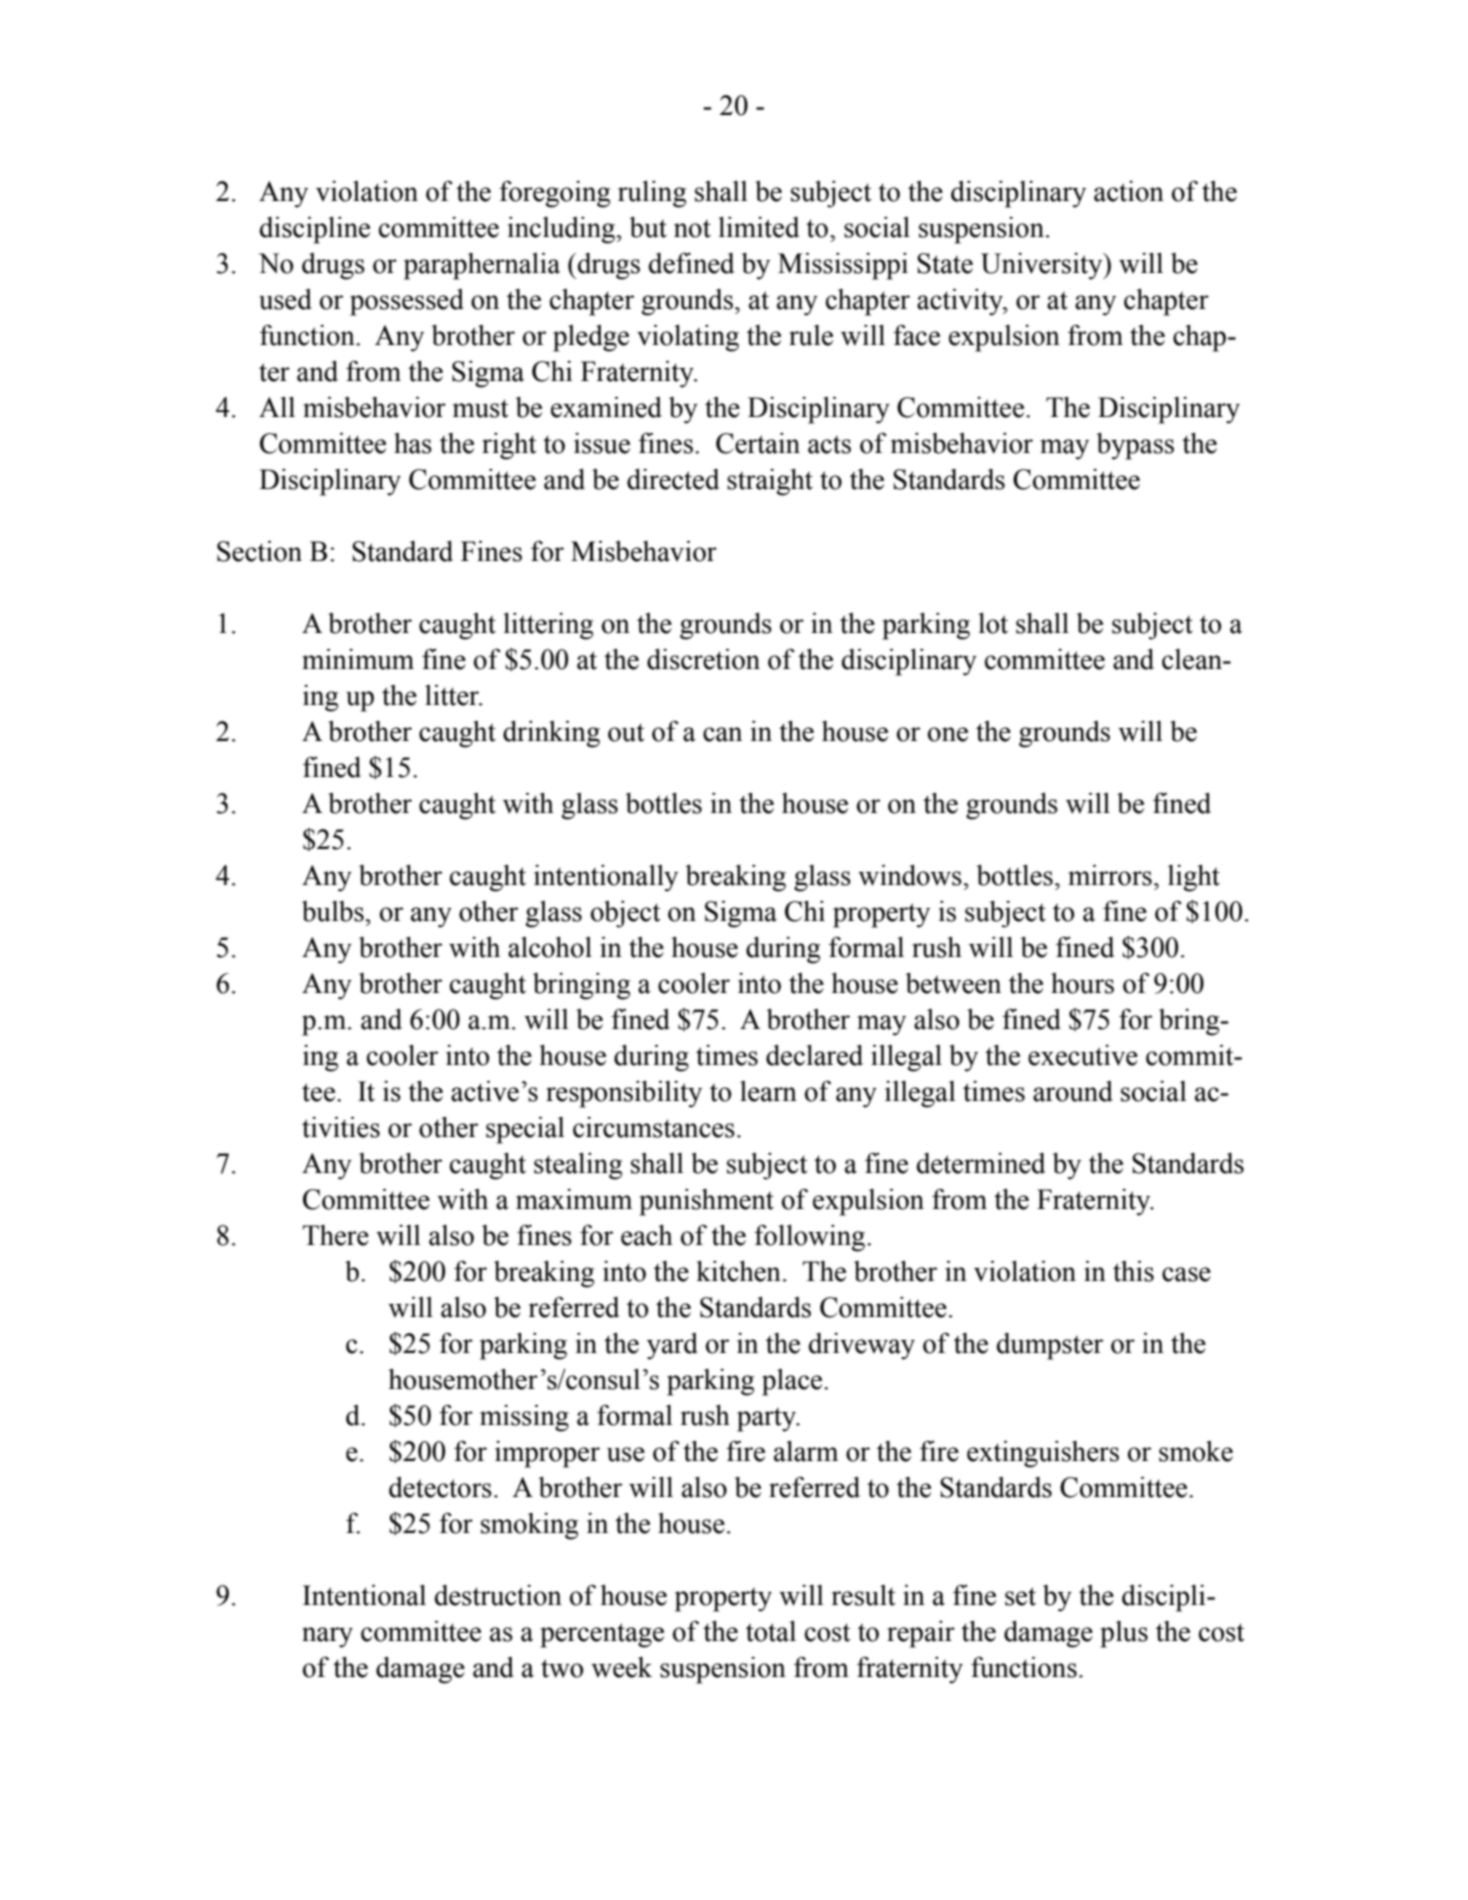 The height and width of the screenshot is (1900, 1468). Describe the element at coordinates (758, 227) in the screenshot. I see `limited` at that location.
